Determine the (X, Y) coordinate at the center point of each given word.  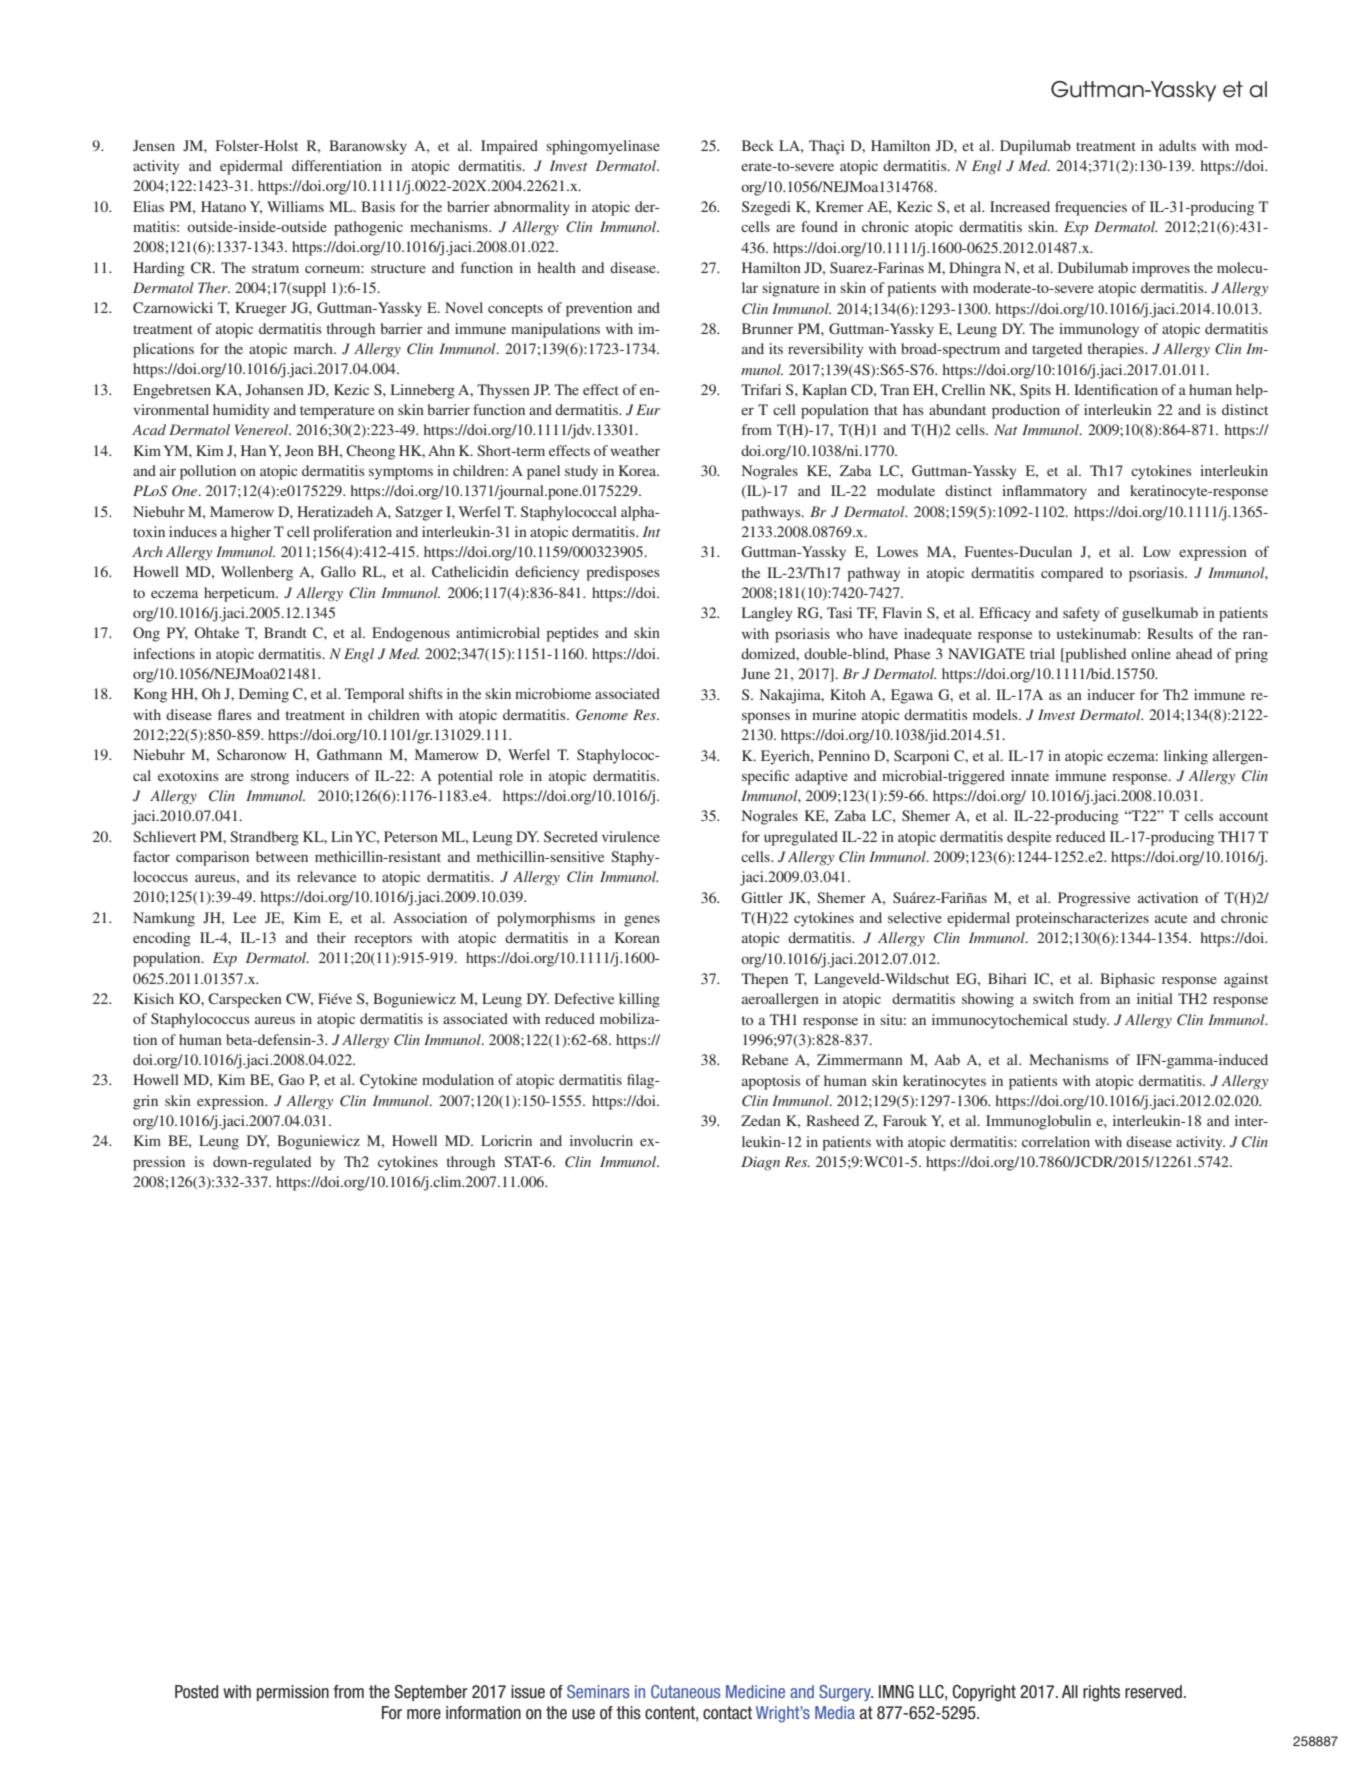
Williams (295, 206)
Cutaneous (685, 1691)
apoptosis (771, 1082)
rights (1101, 1693)
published (1094, 655)
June (755, 673)
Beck (758, 145)
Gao (291, 1079)
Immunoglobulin (1038, 1122)
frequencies (1091, 208)
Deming (264, 695)
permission (293, 1693)
